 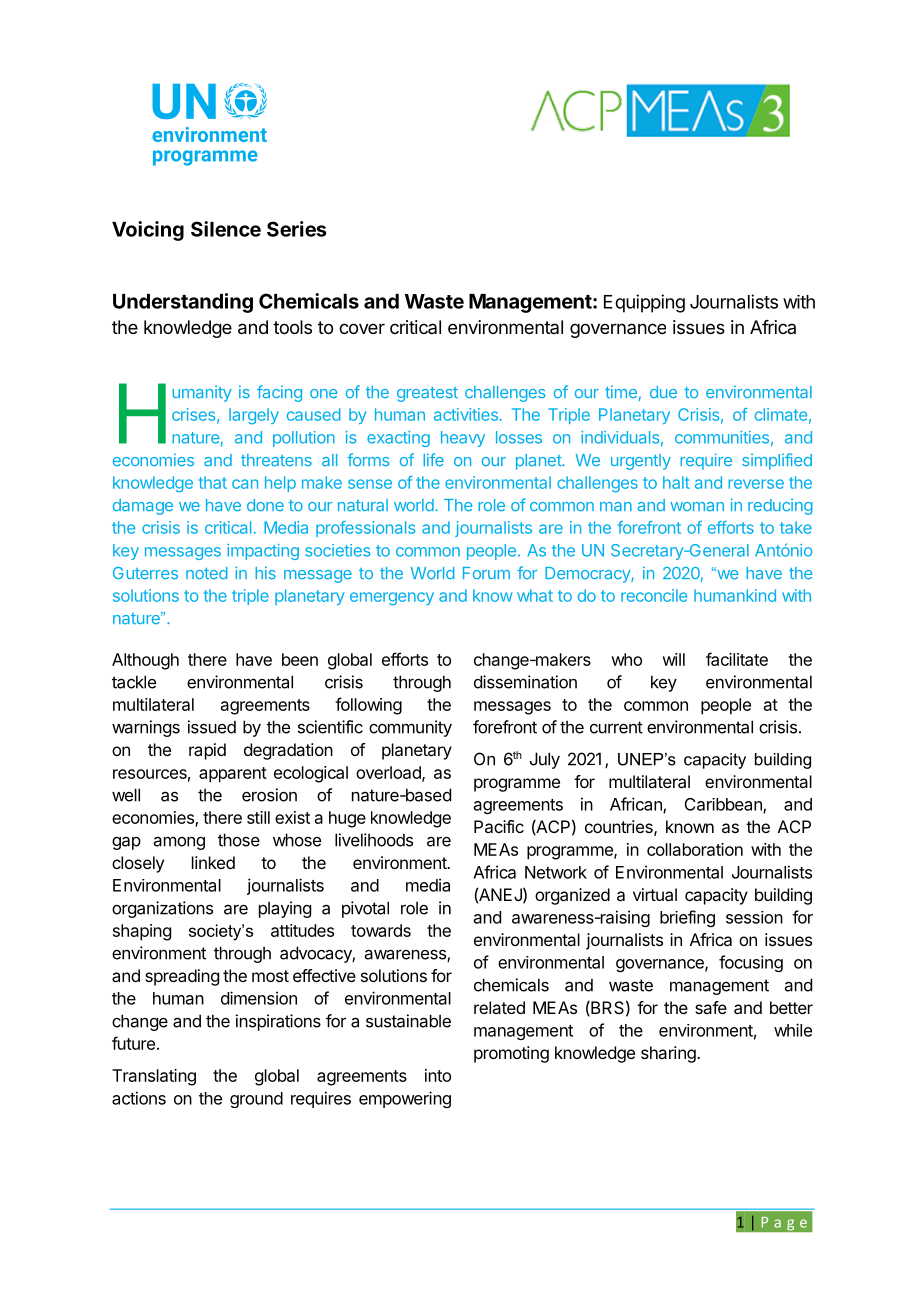 What do you see at coordinates (154, 1077) in the document?
I see `Translating` at bounding box center [154, 1077].
